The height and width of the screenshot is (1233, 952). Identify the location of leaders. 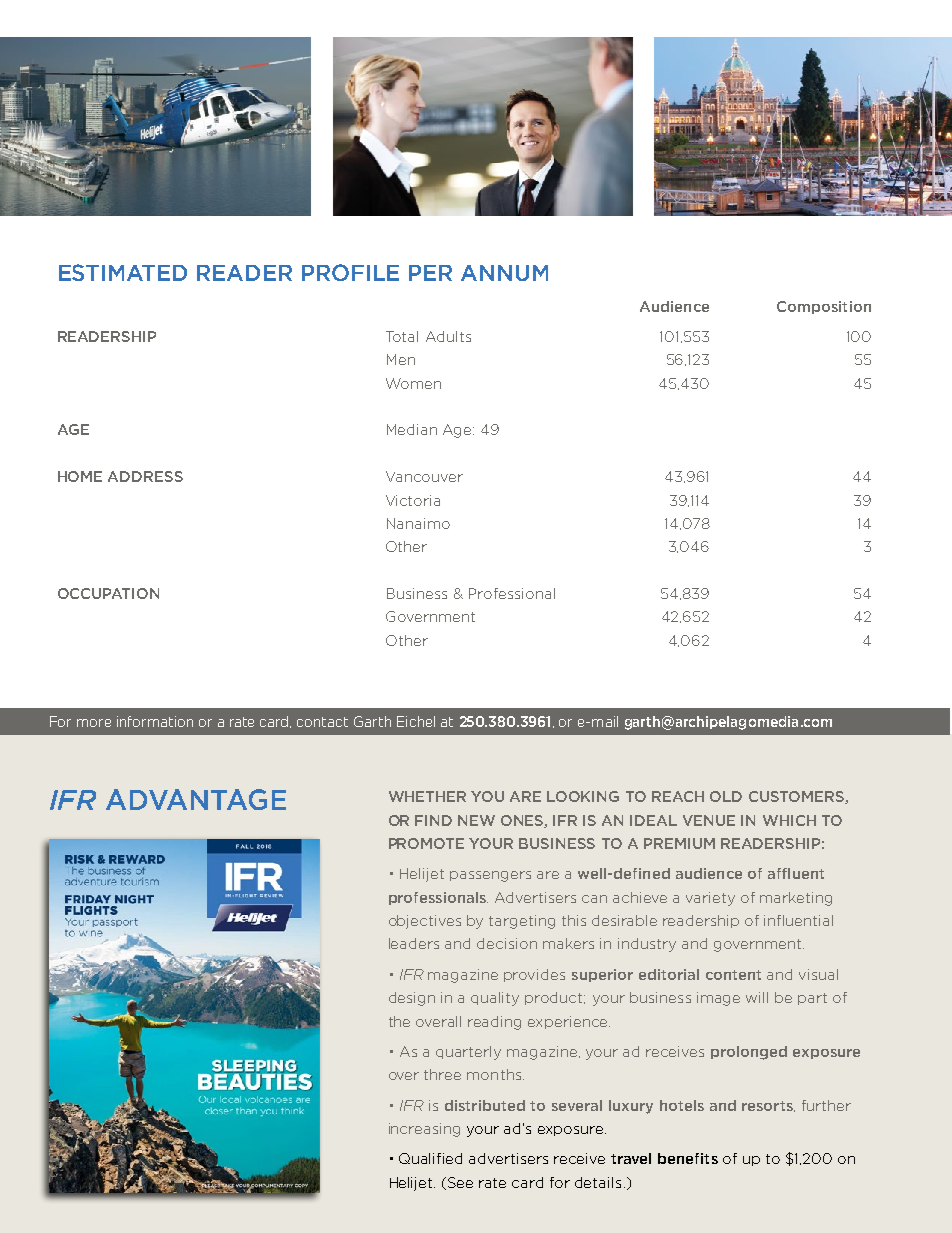
(414, 943).
